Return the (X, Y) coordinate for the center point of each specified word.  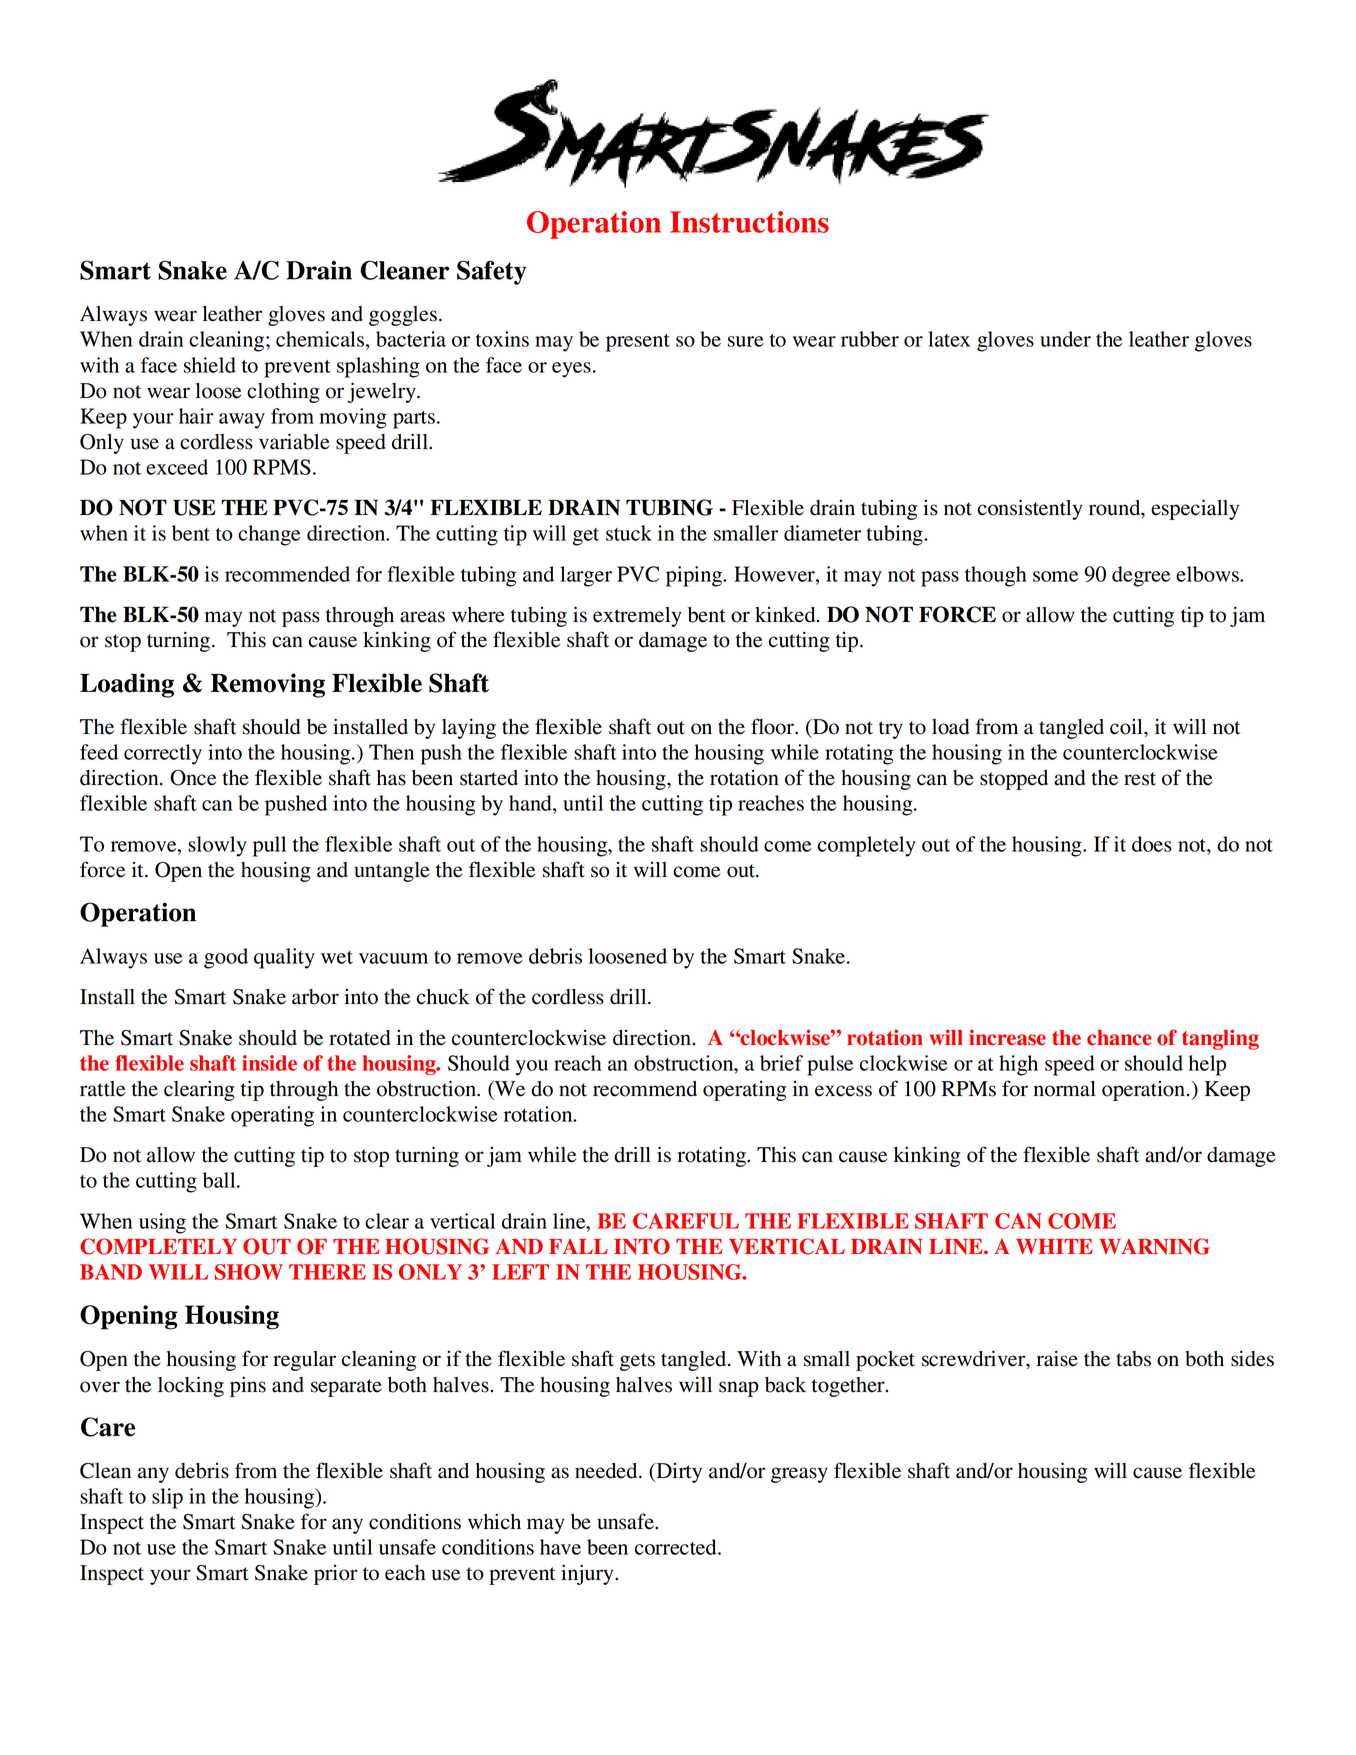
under (1065, 339)
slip (167, 1498)
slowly (217, 846)
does (1152, 844)
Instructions (749, 222)
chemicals (321, 339)
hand (531, 803)
